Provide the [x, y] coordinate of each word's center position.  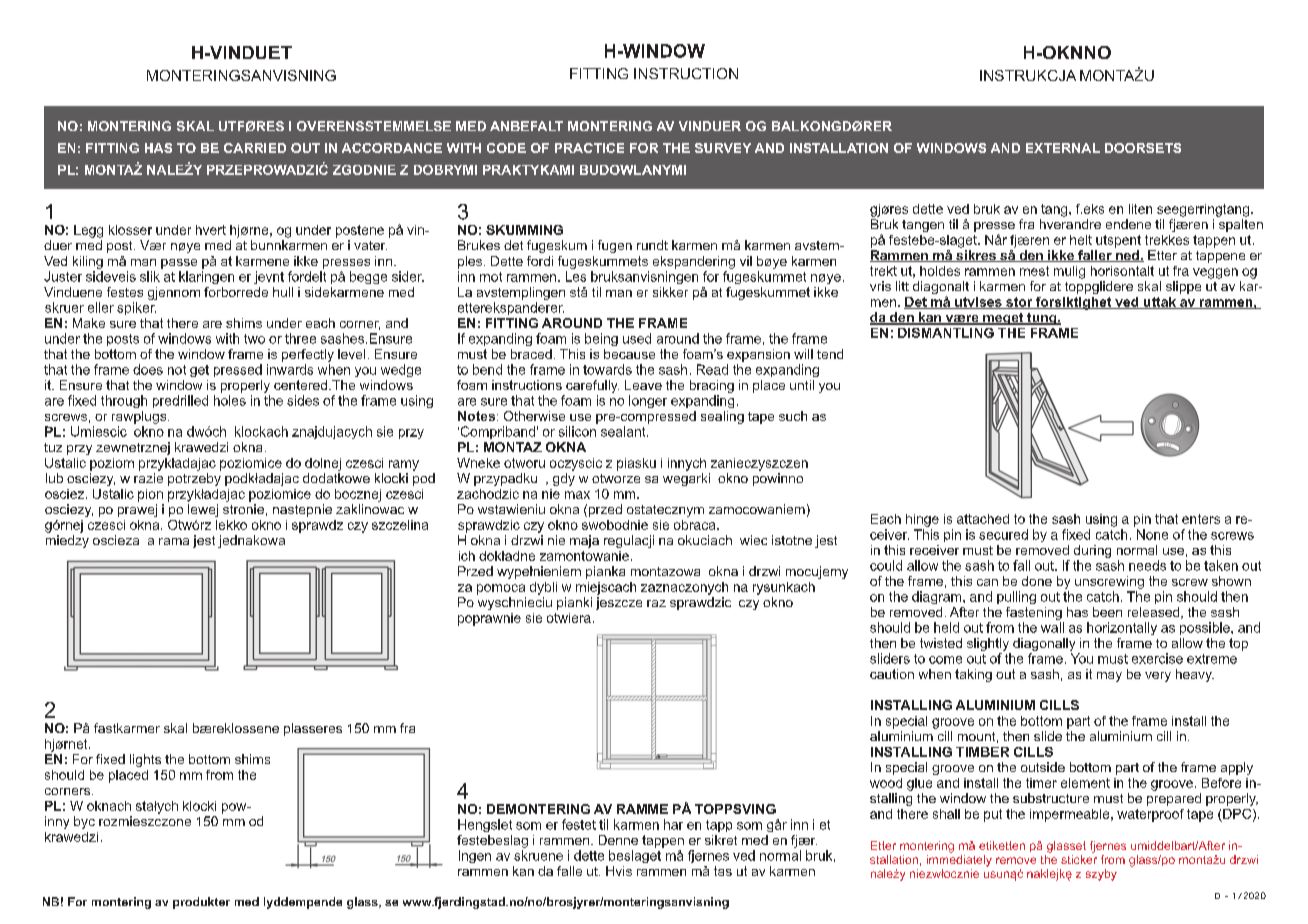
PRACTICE [589, 148]
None [1152, 534]
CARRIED [255, 148]
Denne [618, 840]
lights [145, 760]
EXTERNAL [1063, 148]
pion [150, 495]
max [577, 495]
